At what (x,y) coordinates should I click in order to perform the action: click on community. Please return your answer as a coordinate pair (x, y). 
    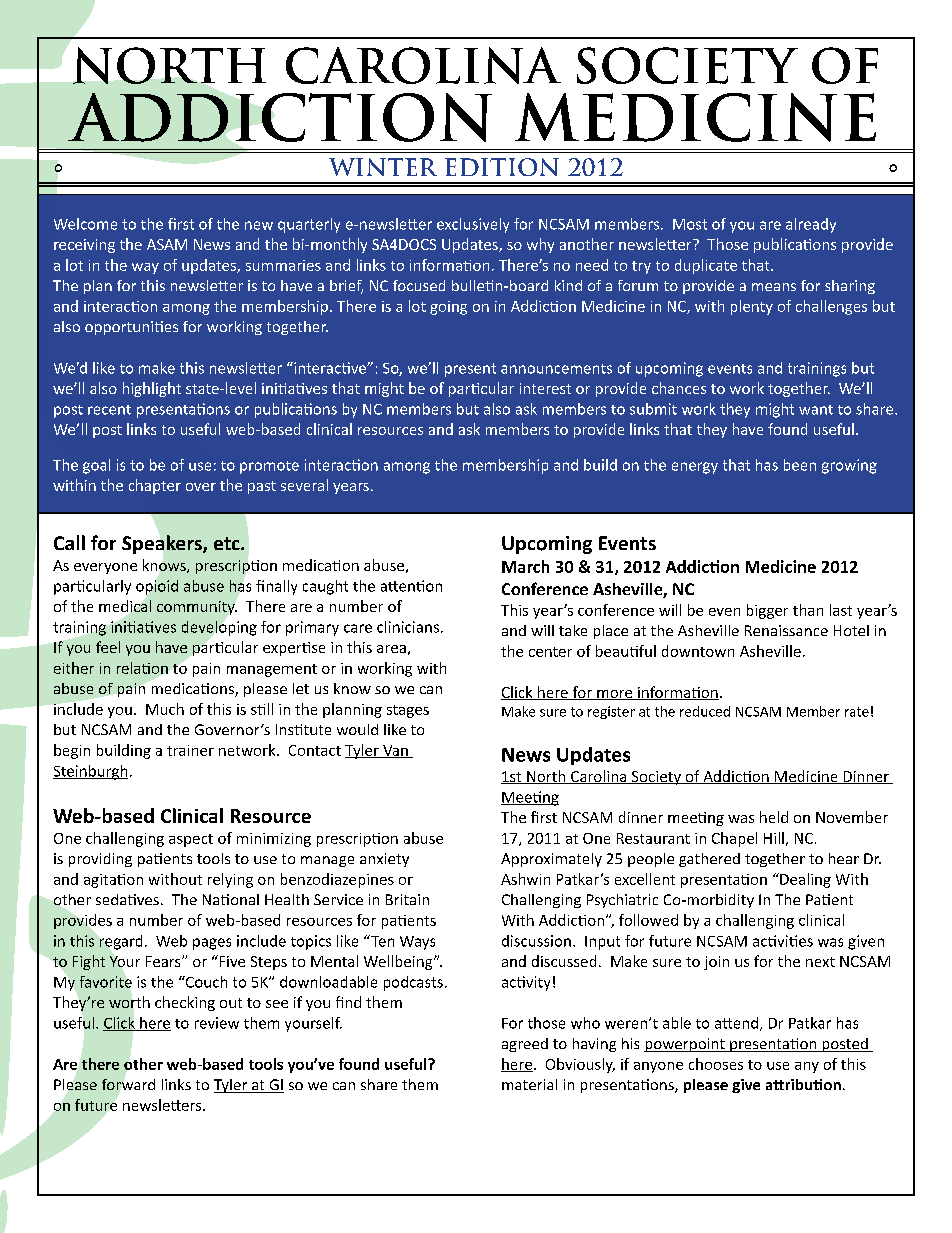
    Looking at the image, I should click on (197, 608).
